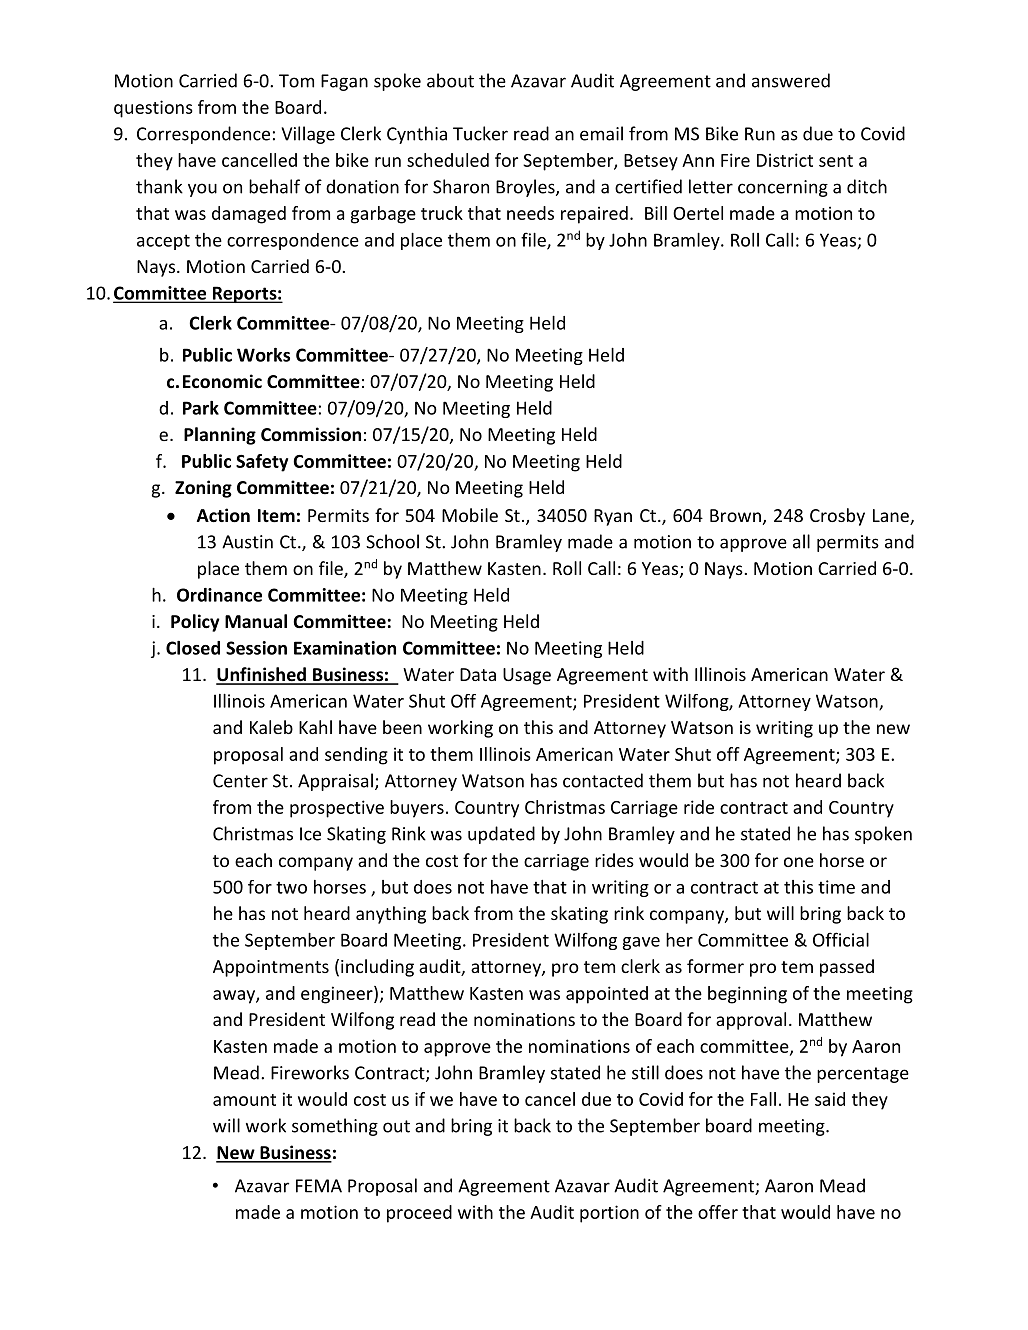  Describe the element at coordinates (470, 515) in the page. I see `Mobile` at that location.
